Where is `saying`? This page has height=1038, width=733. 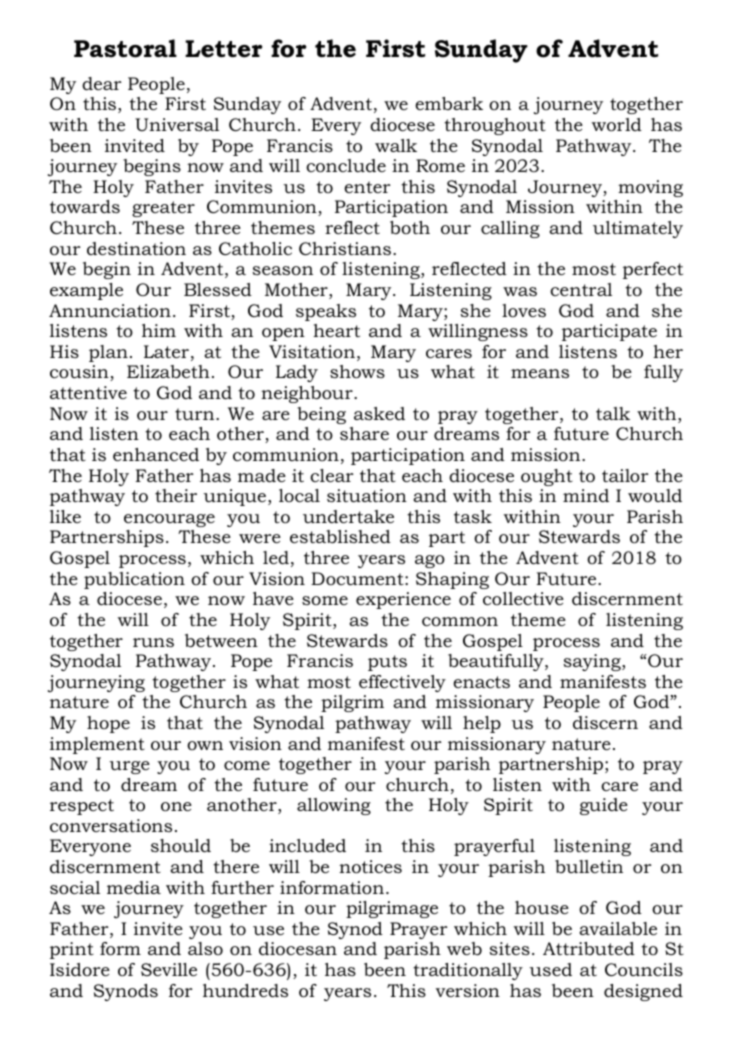
saying is located at coordinates (593, 662).
